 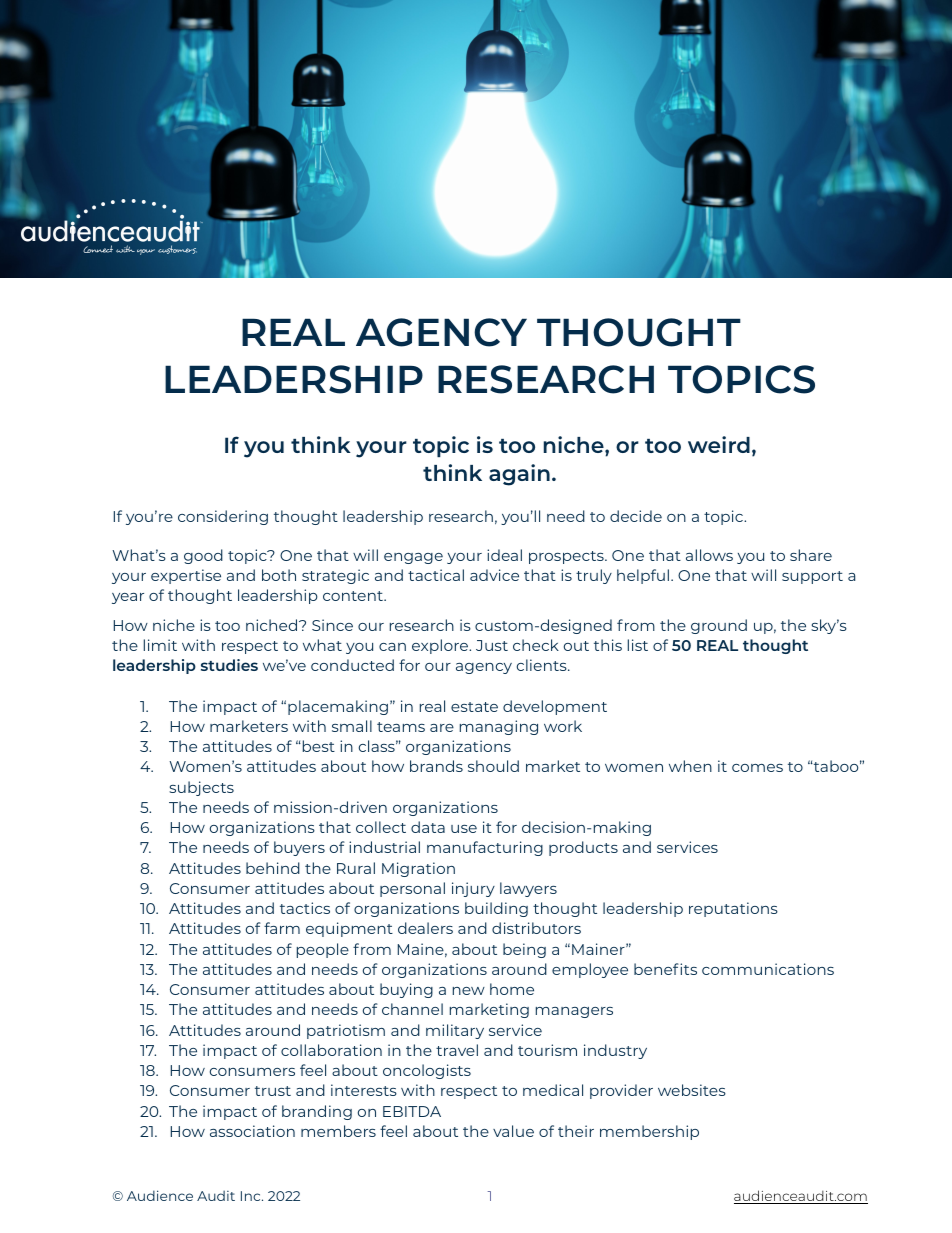 What do you see at coordinates (499, 727) in the image?
I see `managing` at bounding box center [499, 727].
